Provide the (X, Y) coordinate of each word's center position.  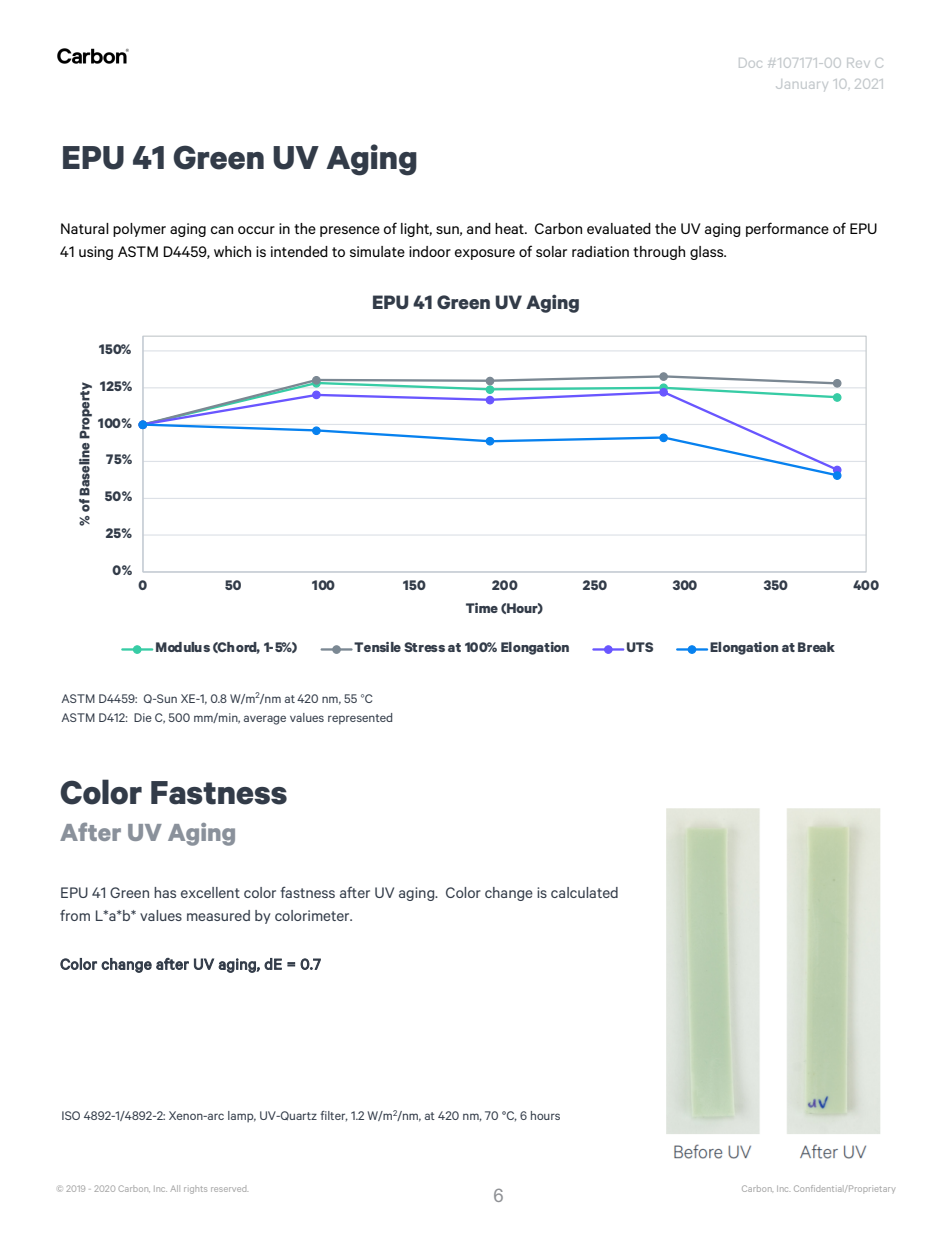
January (801, 85)
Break (816, 647)
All (175, 1188)
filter (334, 1116)
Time (482, 608)
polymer (139, 230)
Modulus (183, 647)
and (479, 228)
